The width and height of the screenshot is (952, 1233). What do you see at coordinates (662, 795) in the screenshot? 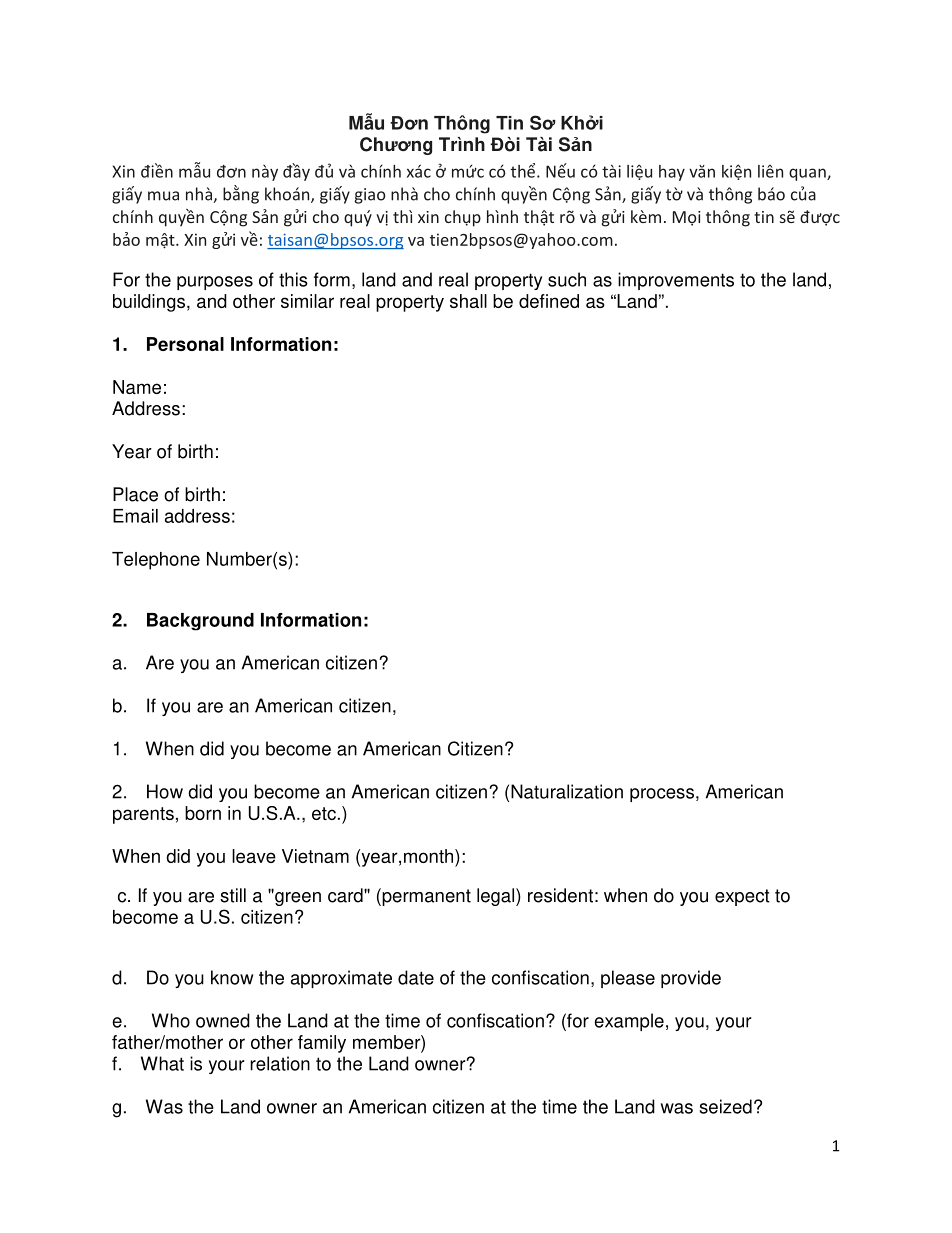
I see `process` at bounding box center [662, 795].
